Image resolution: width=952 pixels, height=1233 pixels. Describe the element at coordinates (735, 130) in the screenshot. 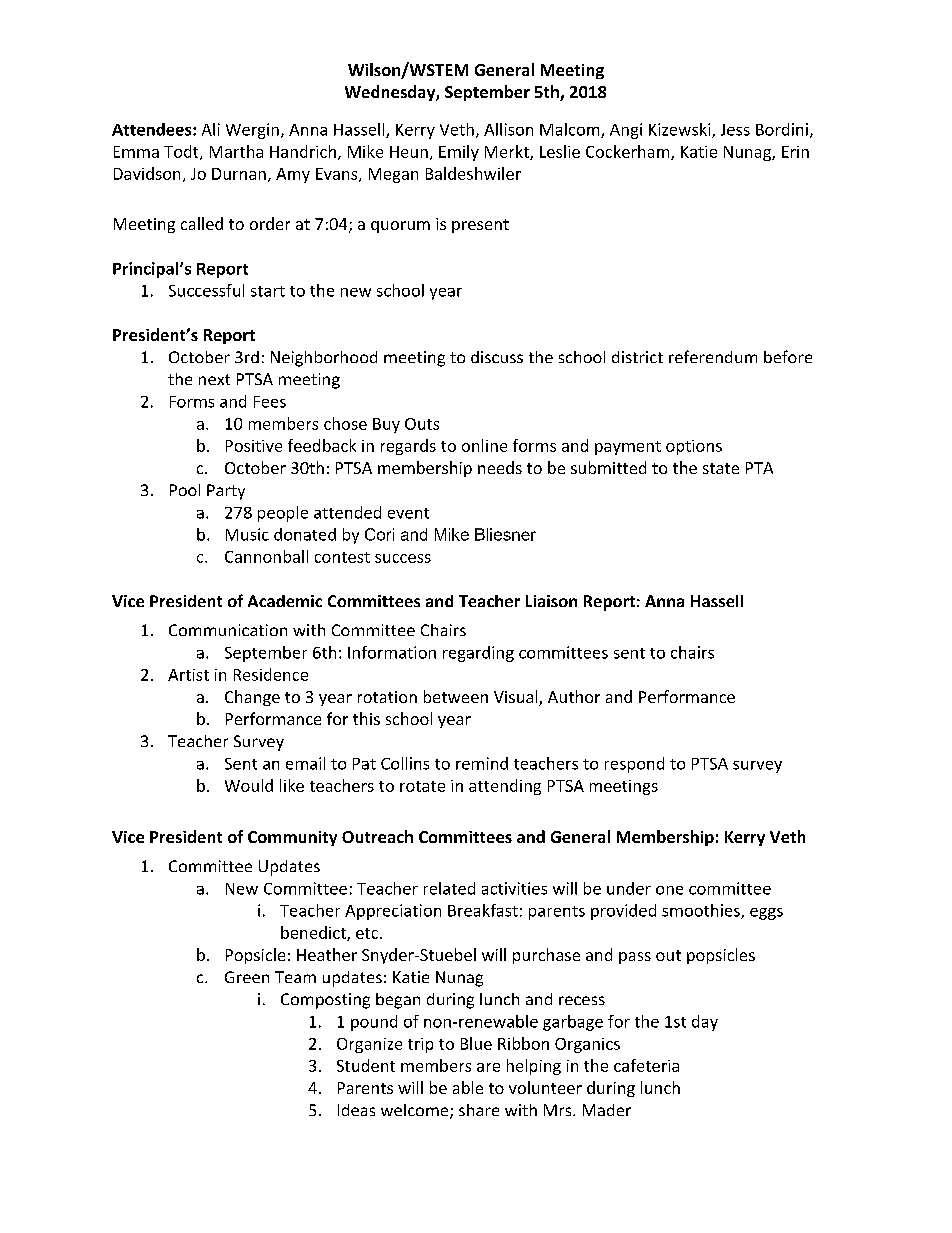

I see `Jess` at that location.
